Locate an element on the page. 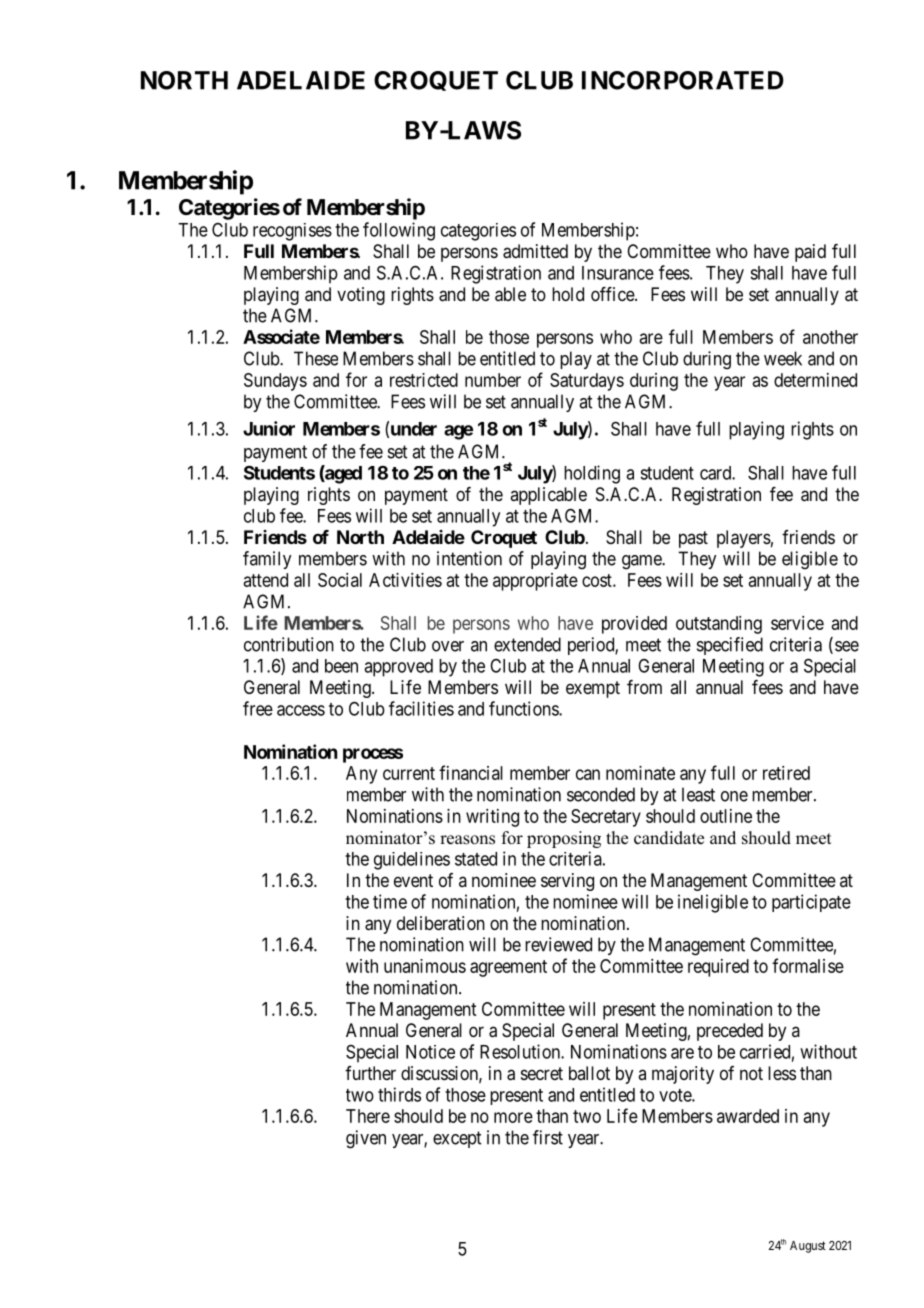  given is located at coordinates (366, 1139).
